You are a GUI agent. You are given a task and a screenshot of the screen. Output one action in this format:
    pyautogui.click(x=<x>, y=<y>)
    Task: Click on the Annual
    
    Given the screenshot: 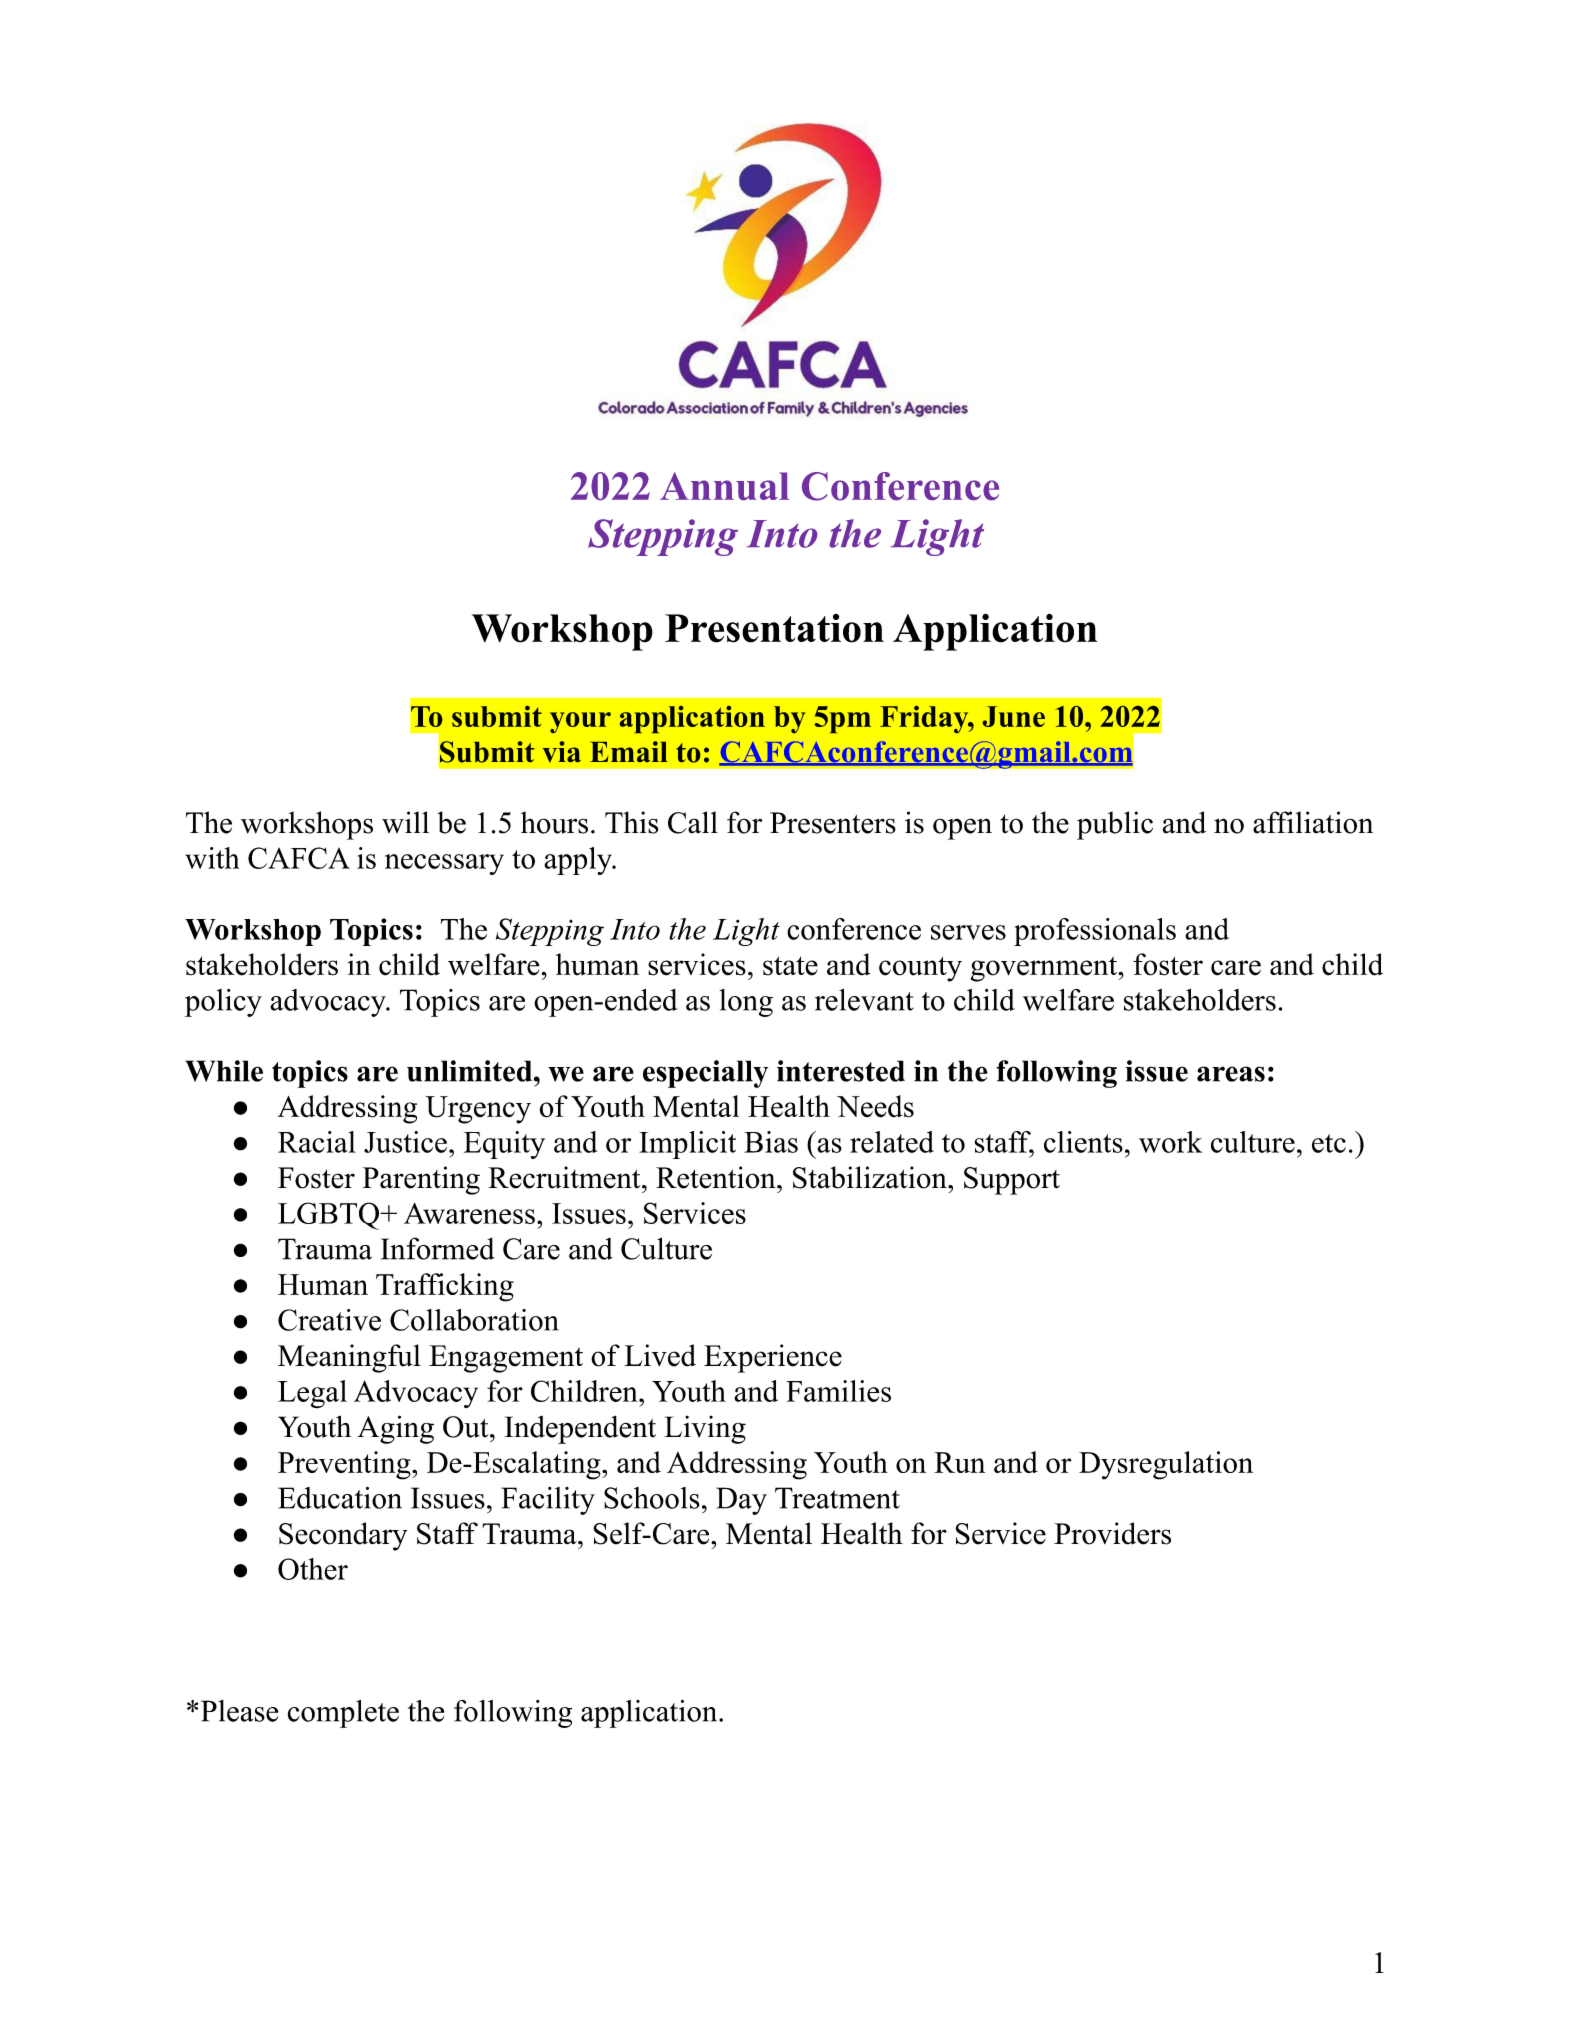 What is the action you would take?
    pyautogui.click(x=725, y=486)
